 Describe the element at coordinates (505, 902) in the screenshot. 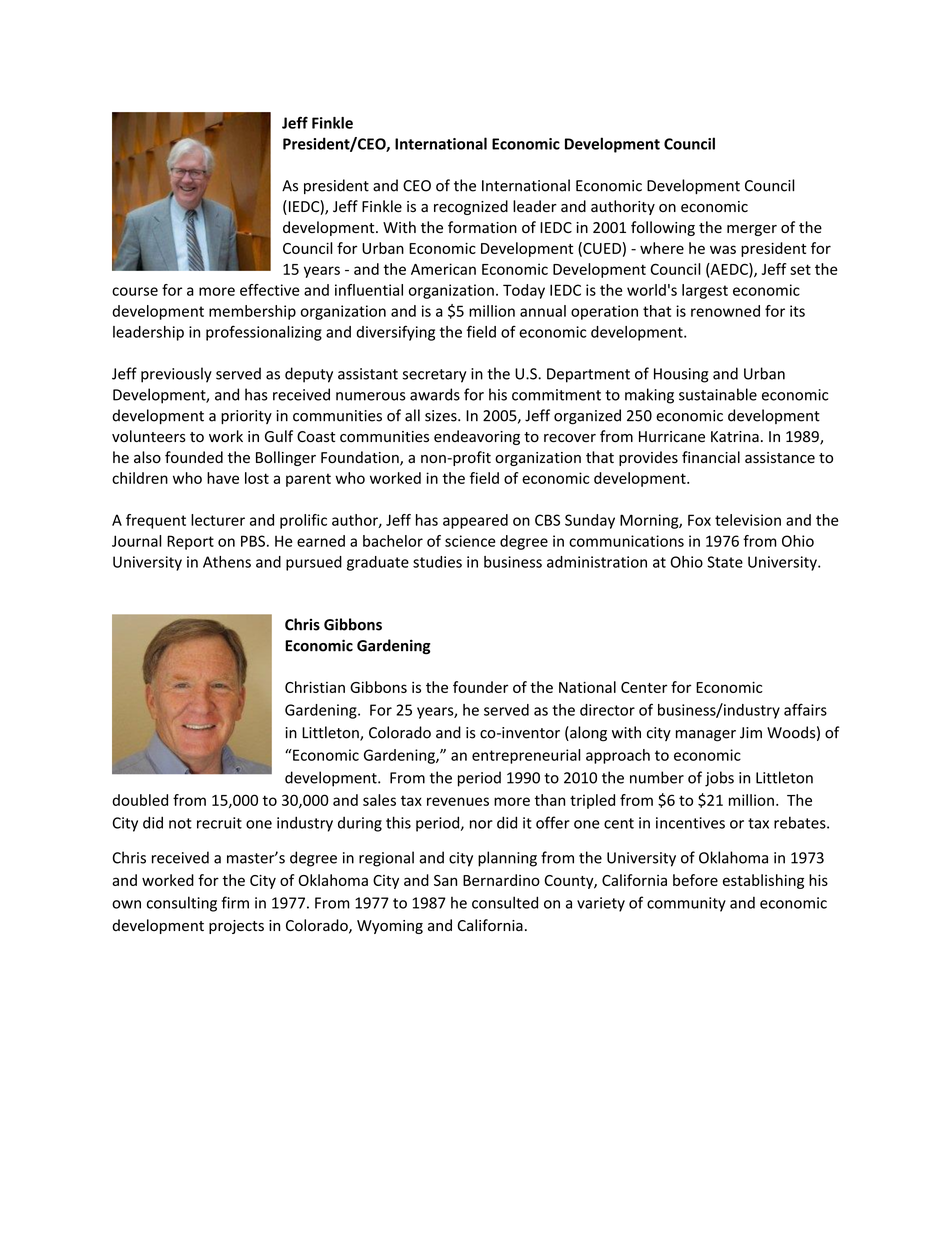

I see `consulted` at that location.
